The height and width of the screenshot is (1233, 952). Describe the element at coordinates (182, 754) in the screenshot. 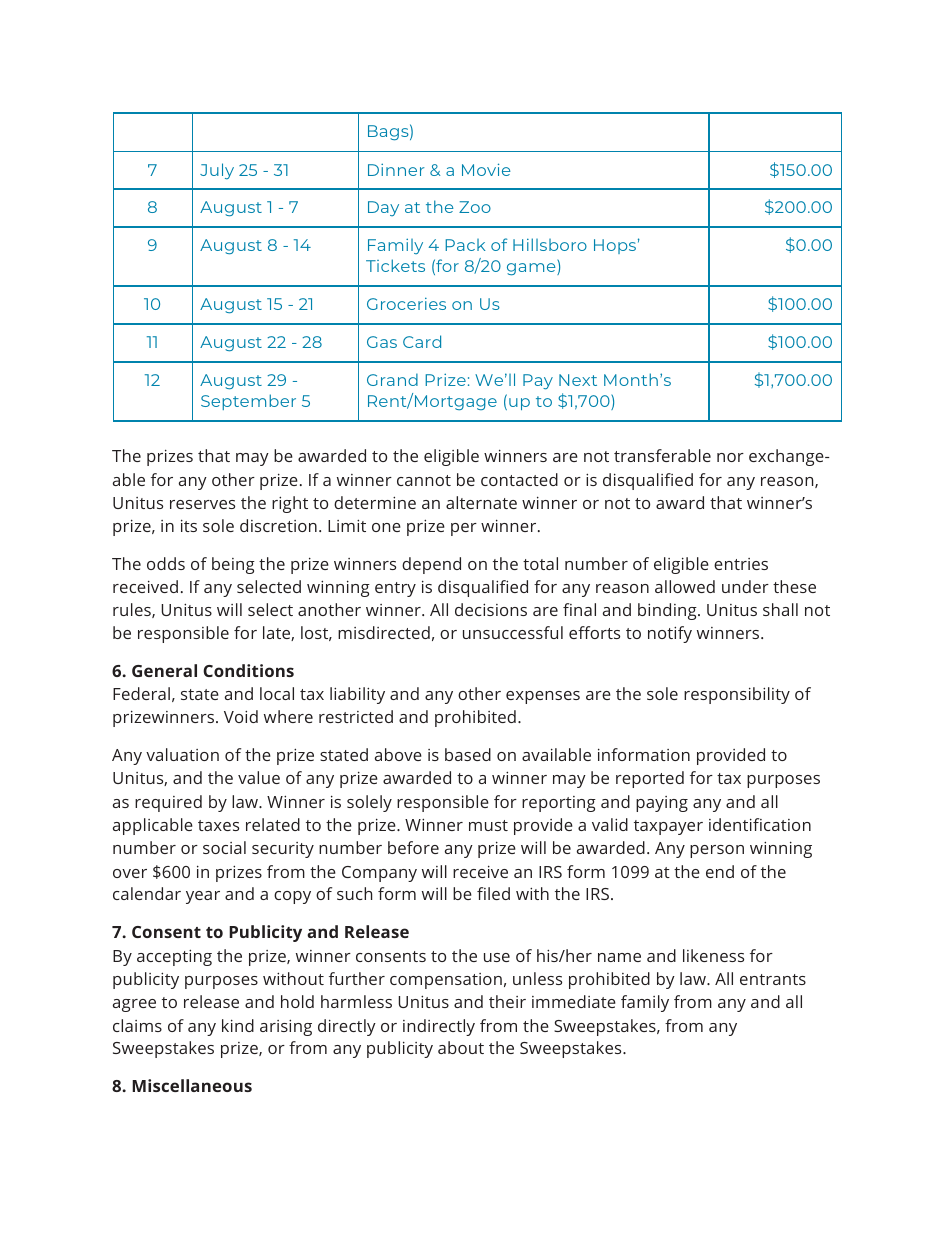

I see `valuation` at that location.
